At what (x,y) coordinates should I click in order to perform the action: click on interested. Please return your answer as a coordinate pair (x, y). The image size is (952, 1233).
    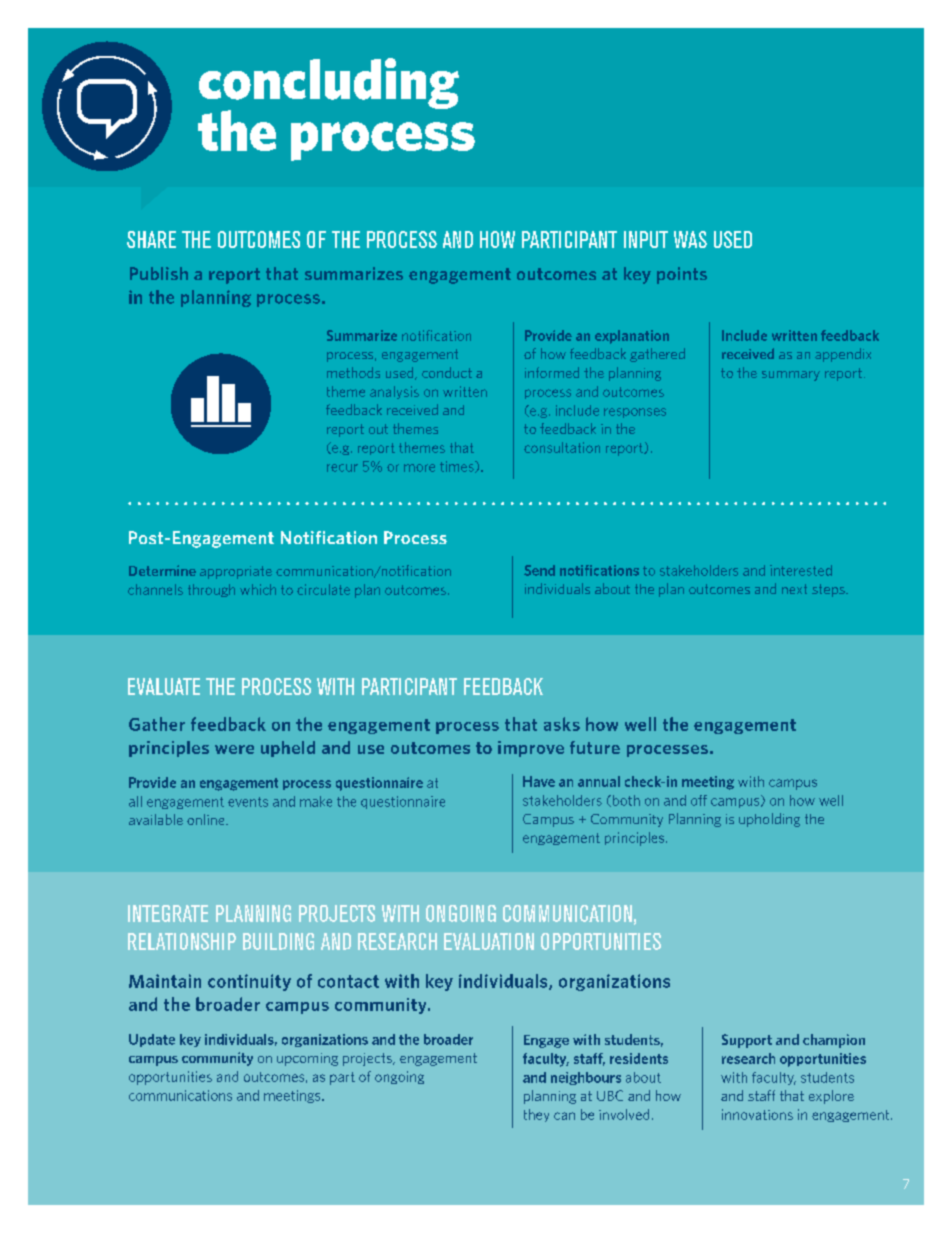
    Looking at the image, I should click on (801, 570).
